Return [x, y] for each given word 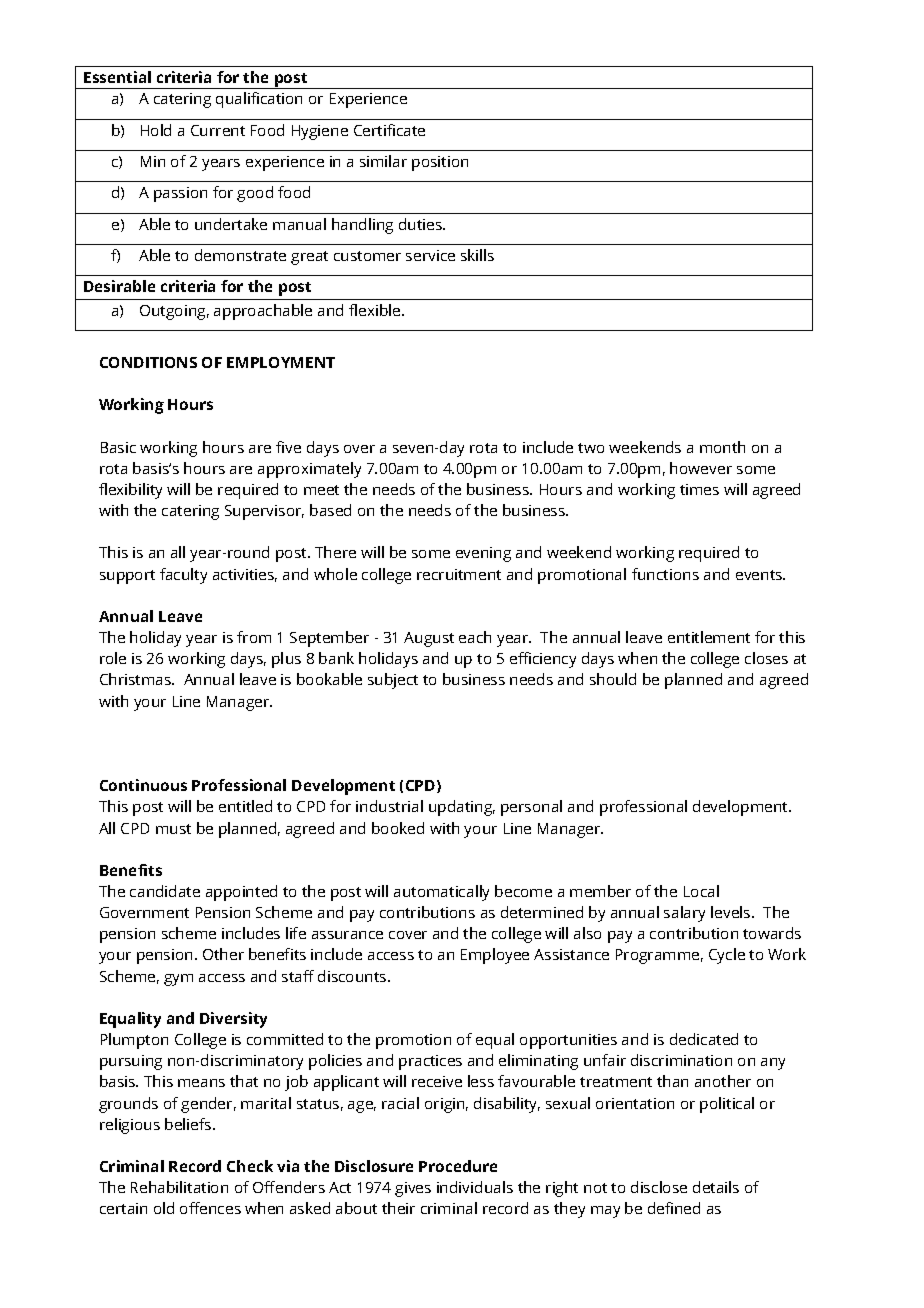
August [429, 639]
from [254, 637]
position [440, 163]
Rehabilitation [179, 1187]
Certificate [389, 130]
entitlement [709, 637]
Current [218, 130]
